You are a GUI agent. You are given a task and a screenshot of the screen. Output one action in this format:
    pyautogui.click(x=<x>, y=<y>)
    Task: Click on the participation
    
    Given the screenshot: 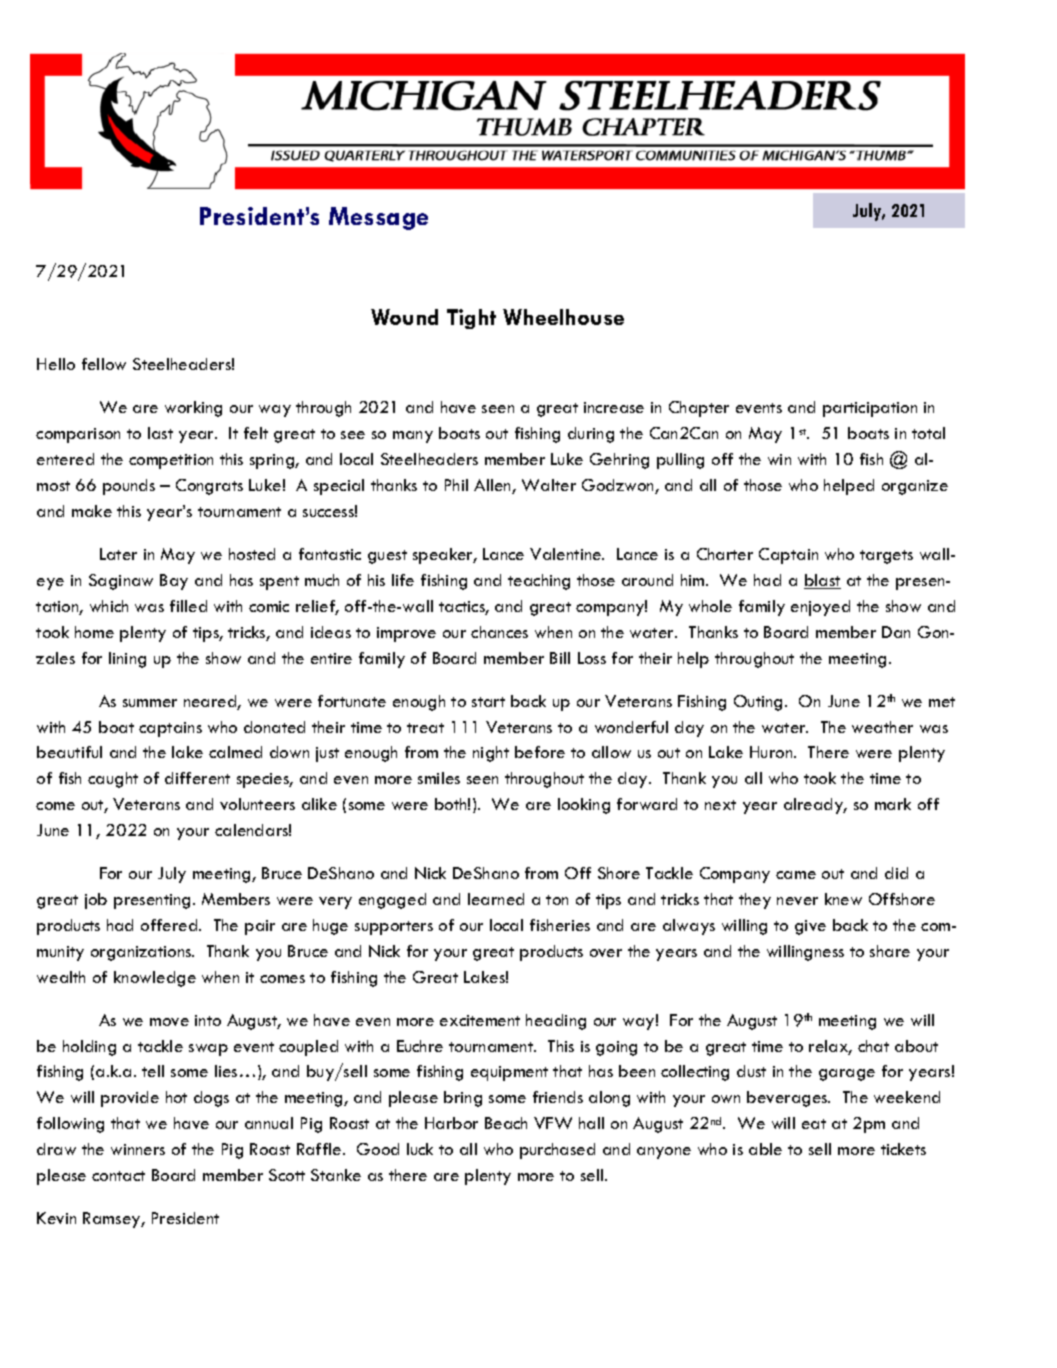 What is the action you would take?
    pyautogui.click(x=870, y=409)
